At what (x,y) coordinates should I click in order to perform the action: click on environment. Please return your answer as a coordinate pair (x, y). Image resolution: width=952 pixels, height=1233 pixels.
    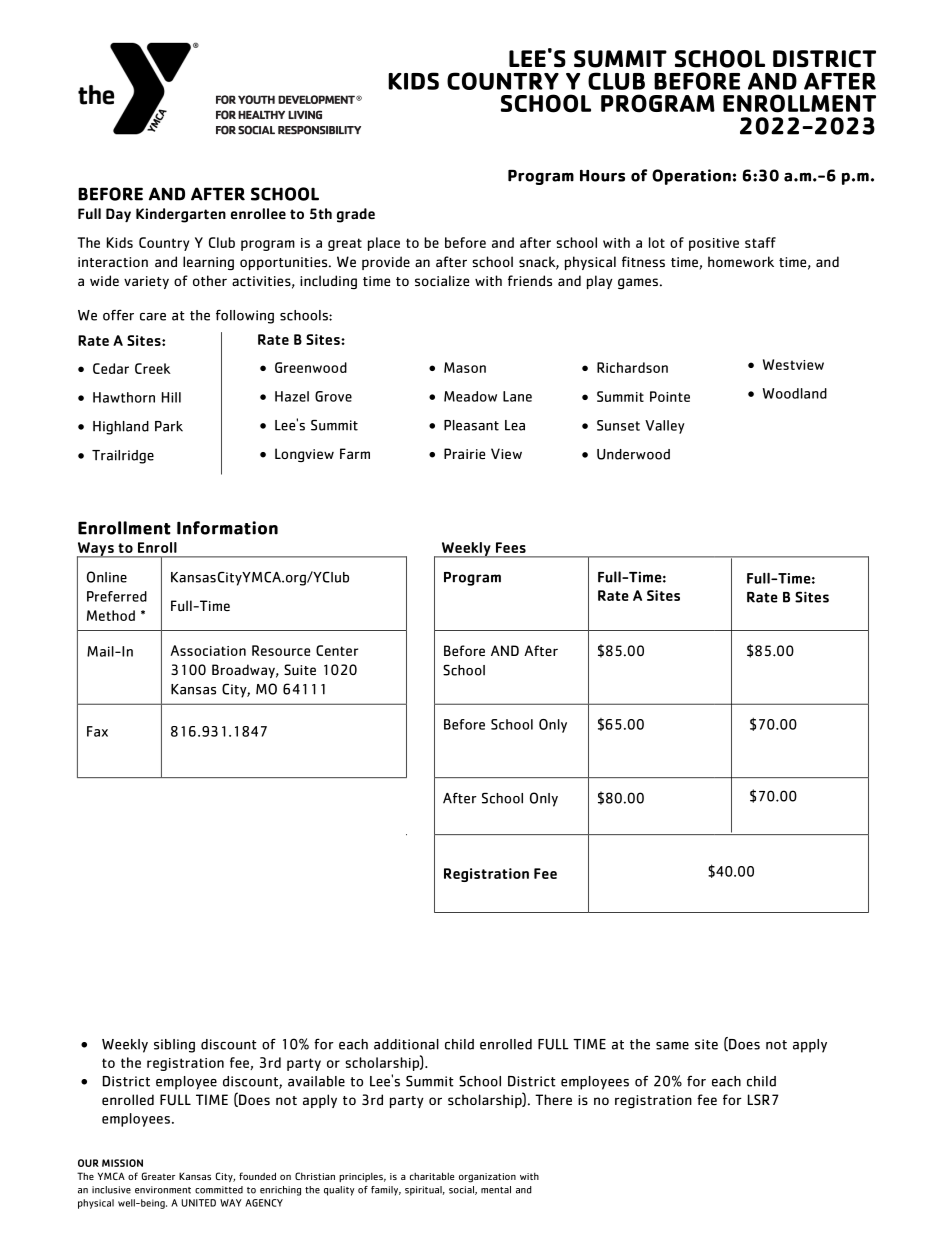
    Looking at the image, I should click on (163, 1190).
